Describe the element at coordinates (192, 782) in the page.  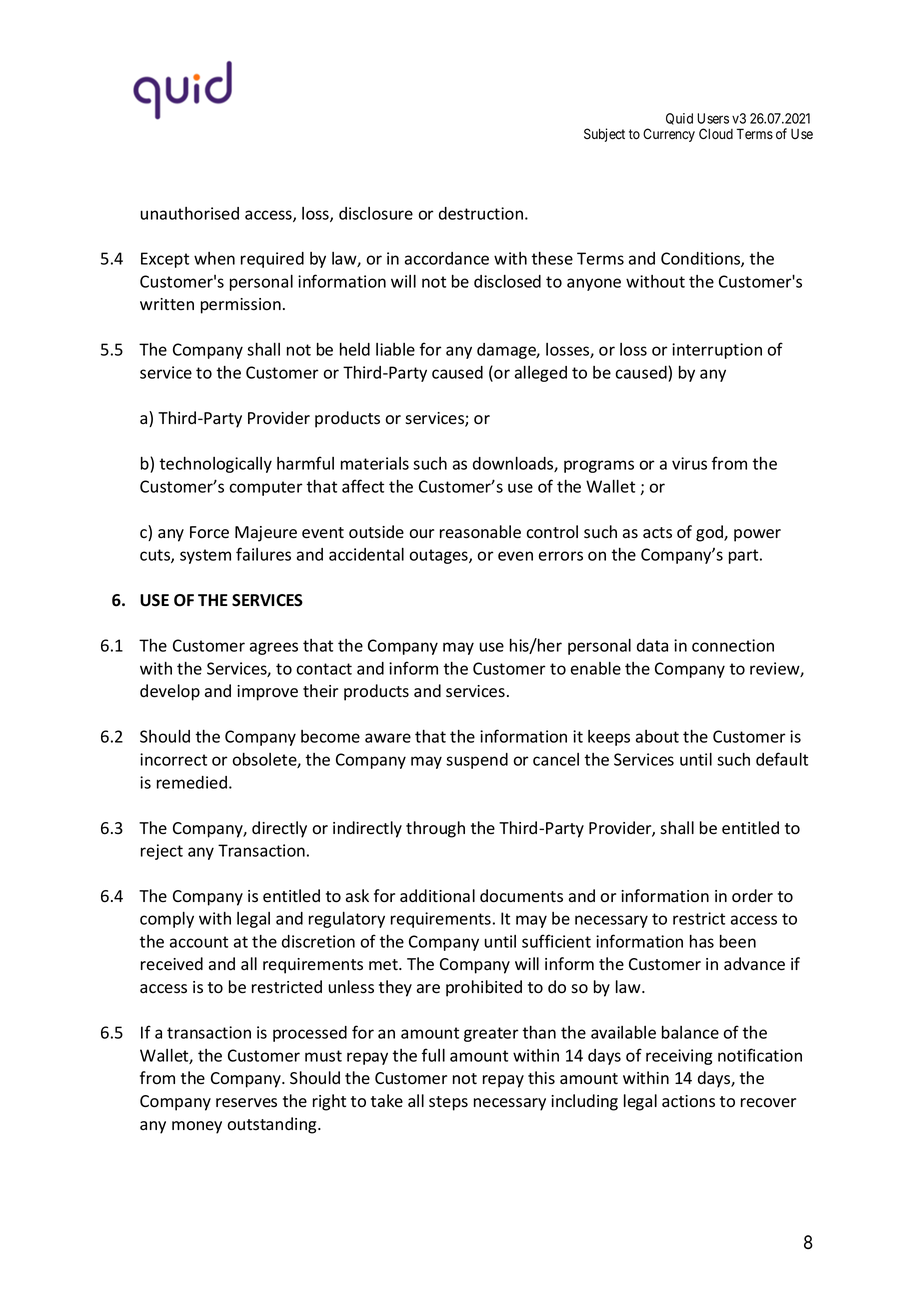
I see `remedied` at that location.
